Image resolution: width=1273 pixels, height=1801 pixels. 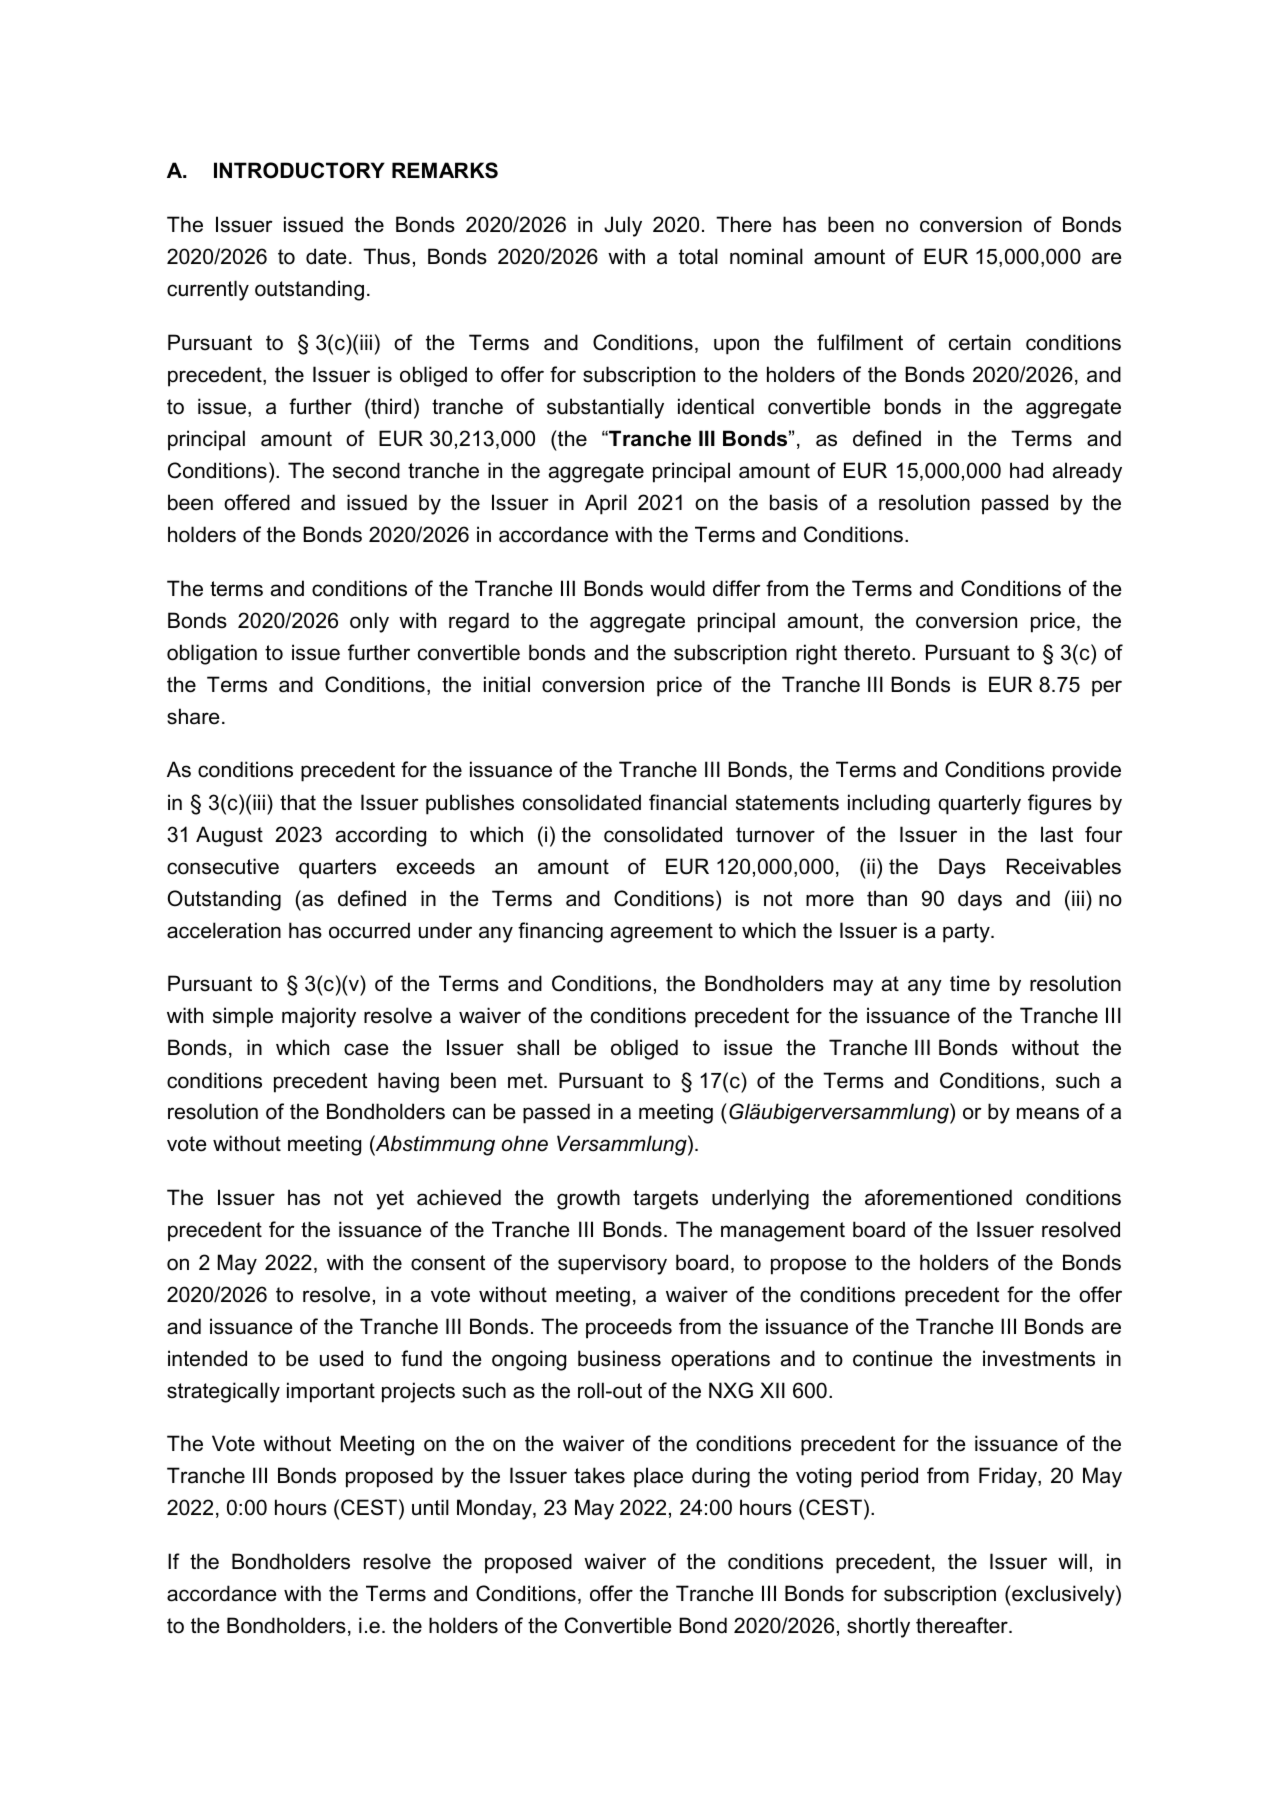 I want to click on party, so click(x=967, y=933).
